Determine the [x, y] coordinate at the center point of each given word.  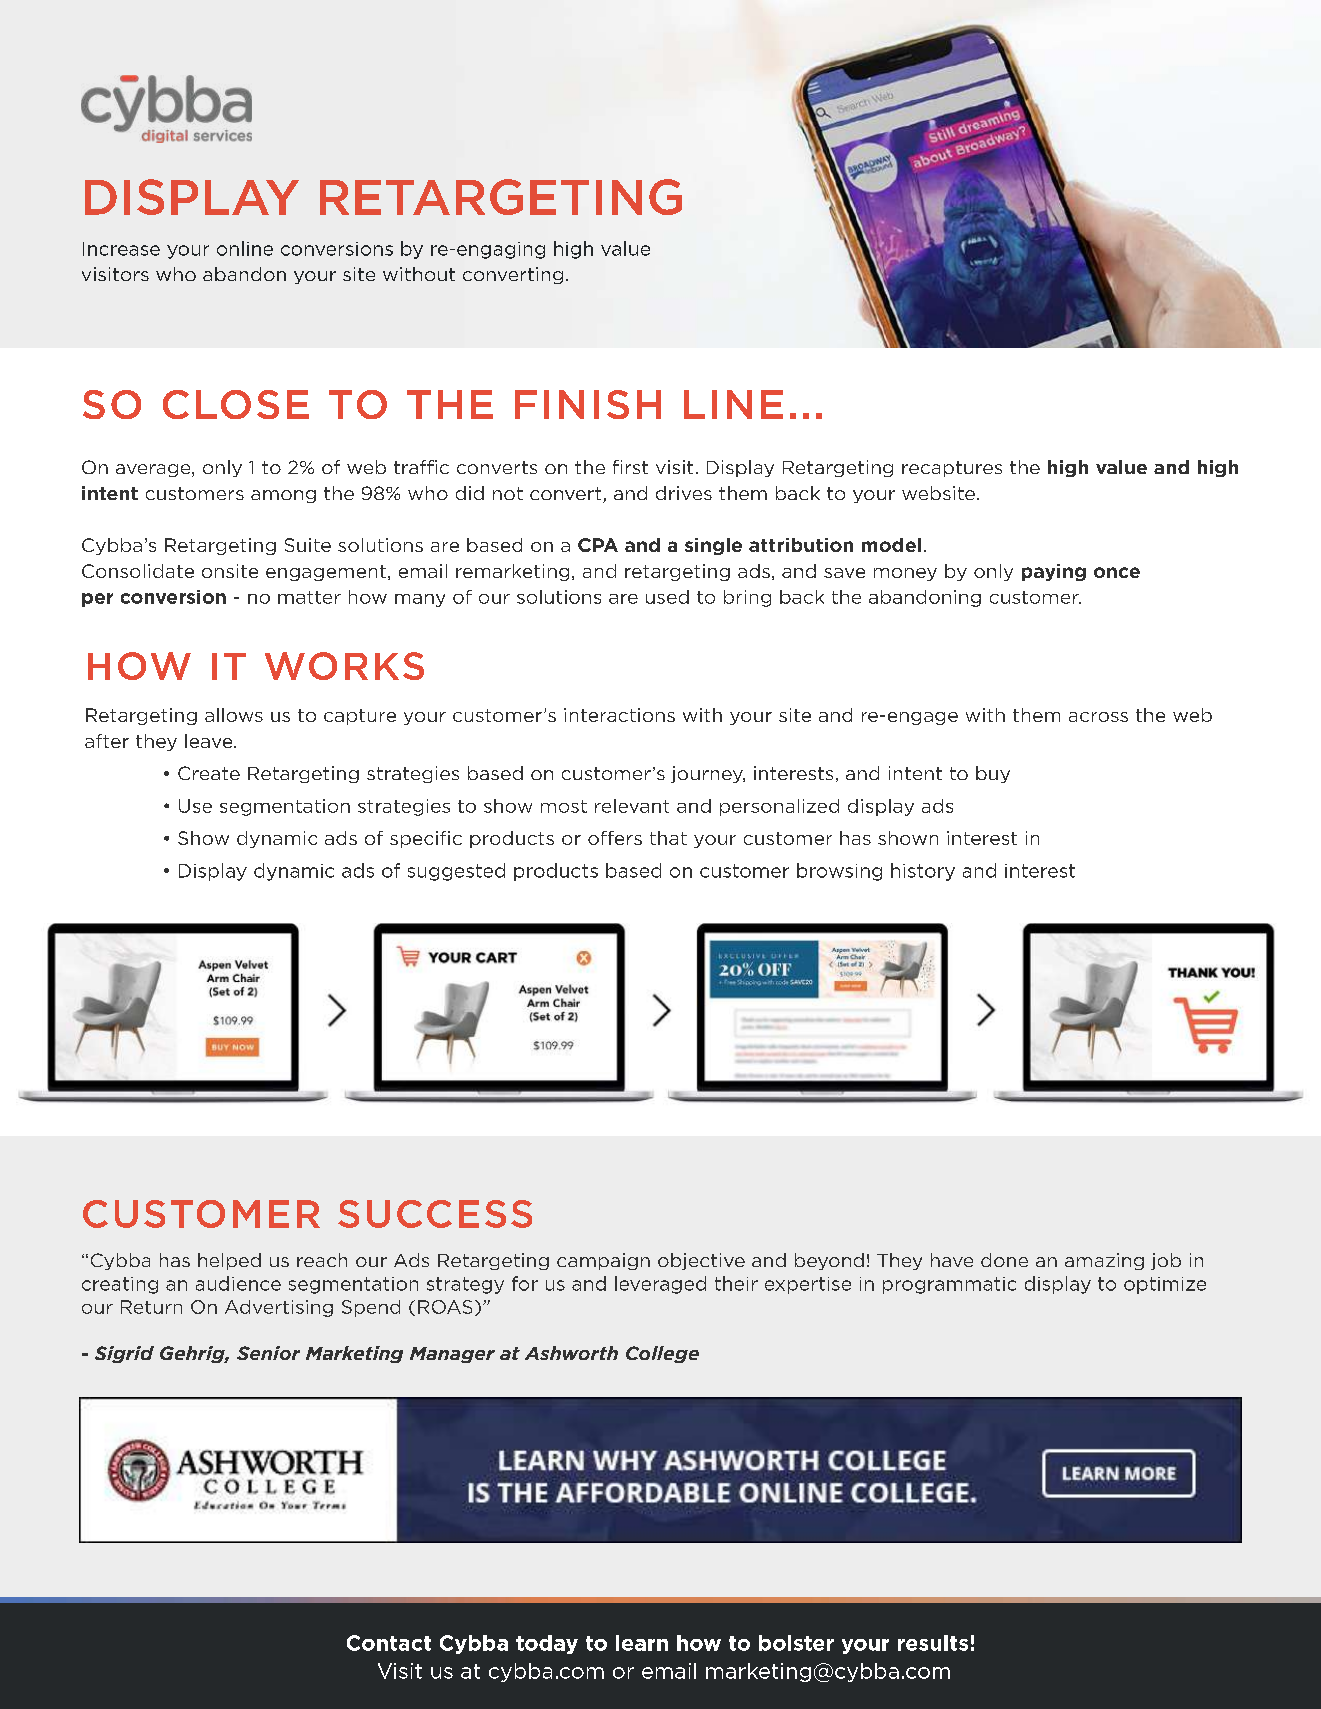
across [1098, 717]
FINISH [588, 404]
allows [234, 715]
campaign [603, 1261]
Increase [121, 249]
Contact [389, 1643]
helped [229, 1261]
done [1004, 1260]
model [891, 545]
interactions [619, 715]
